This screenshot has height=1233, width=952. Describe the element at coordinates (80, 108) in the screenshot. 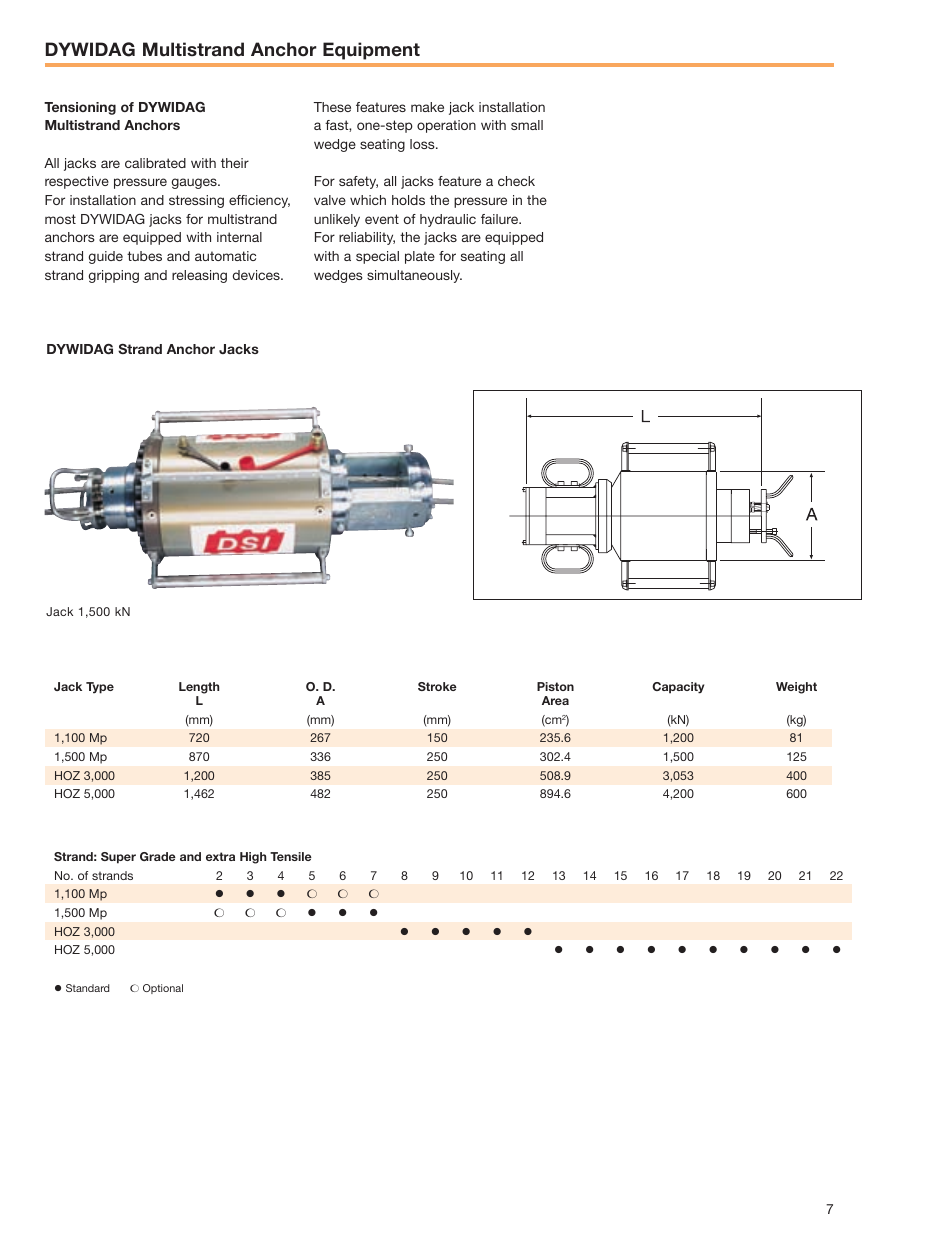

I see `Tensioning` at that location.
